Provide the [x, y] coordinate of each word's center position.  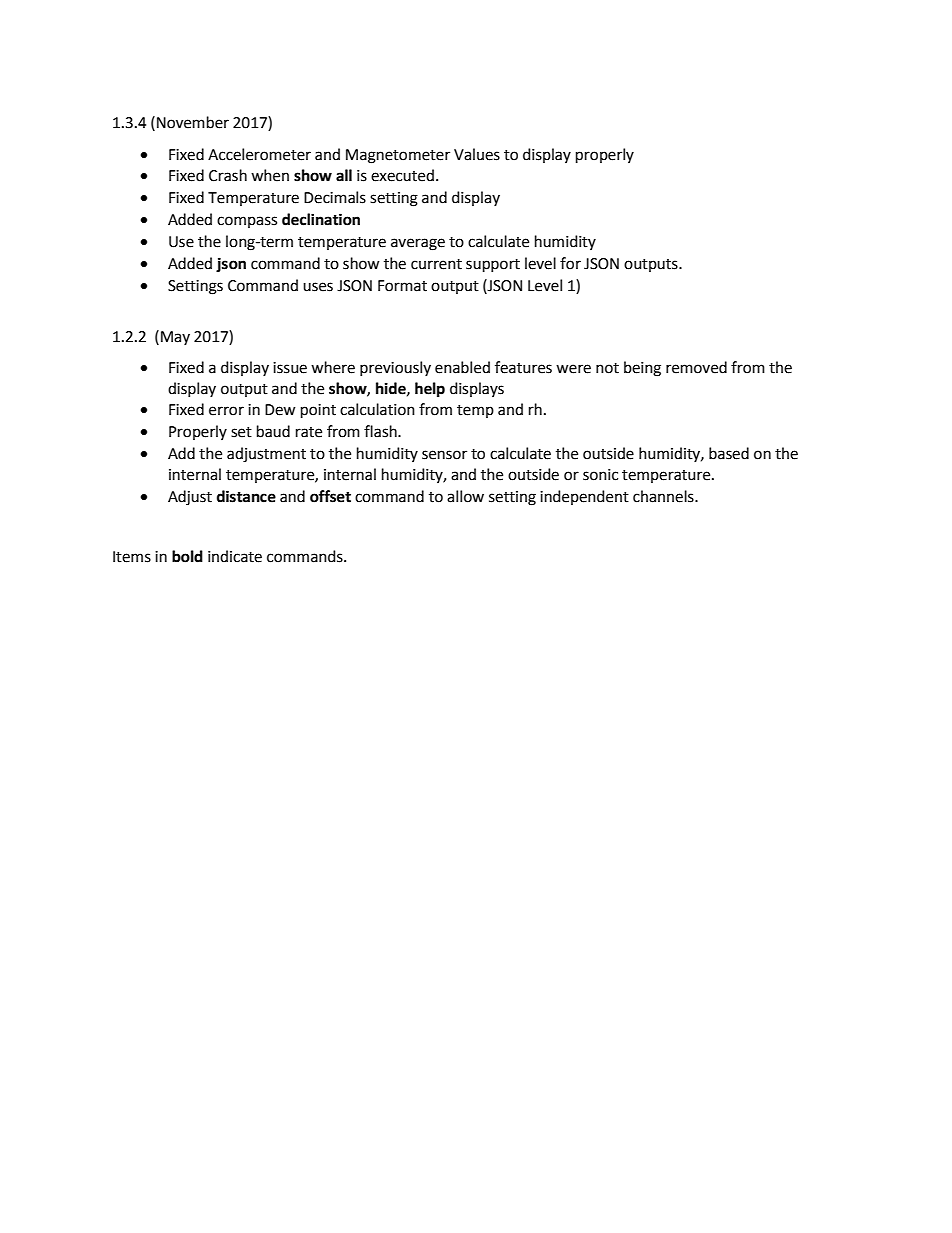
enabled [462, 367]
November [193, 122]
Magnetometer [398, 156]
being [642, 369]
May [175, 338]
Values [477, 154]
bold [187, 556]
